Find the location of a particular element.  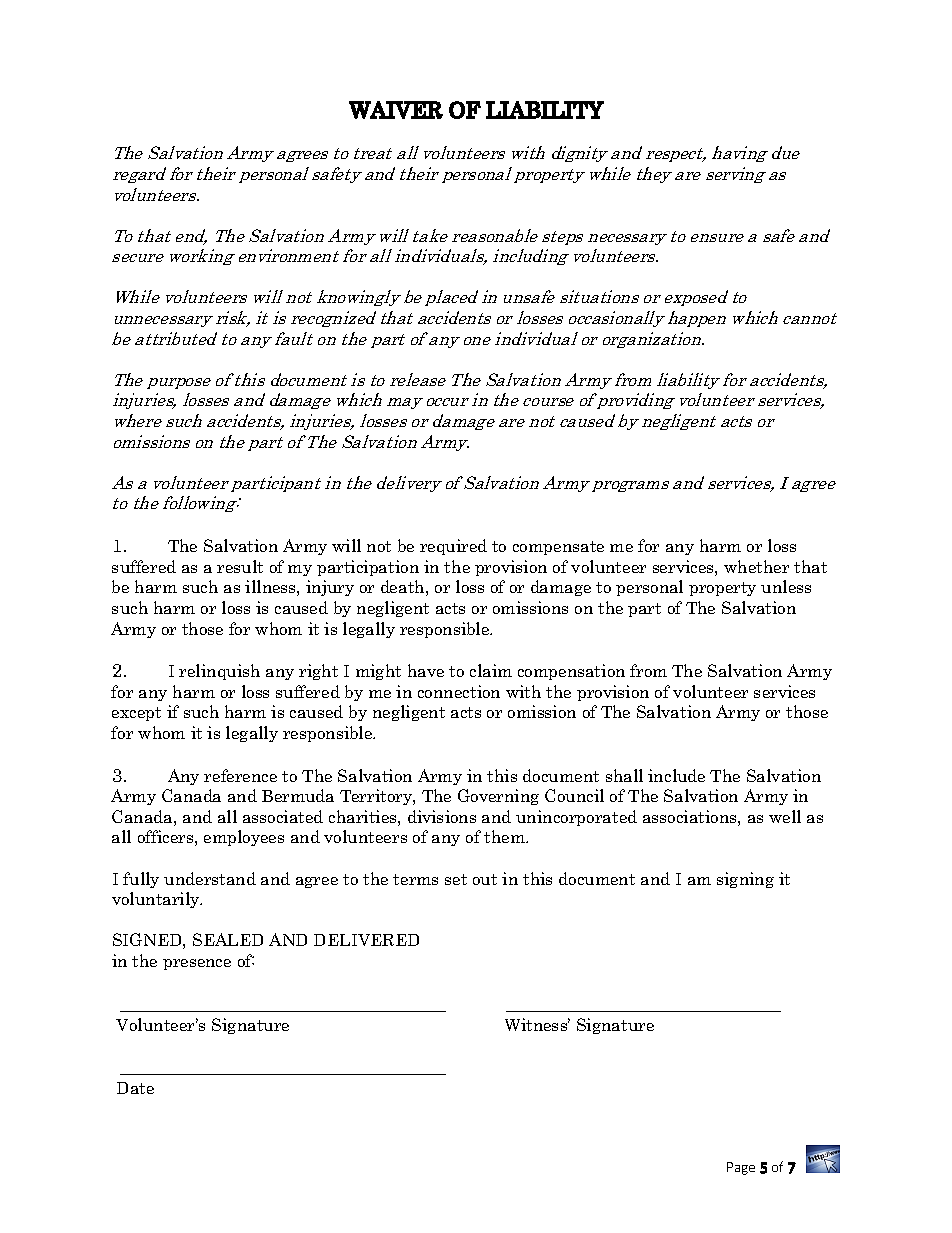

WAIVER is located at coordinates (396, 110).
